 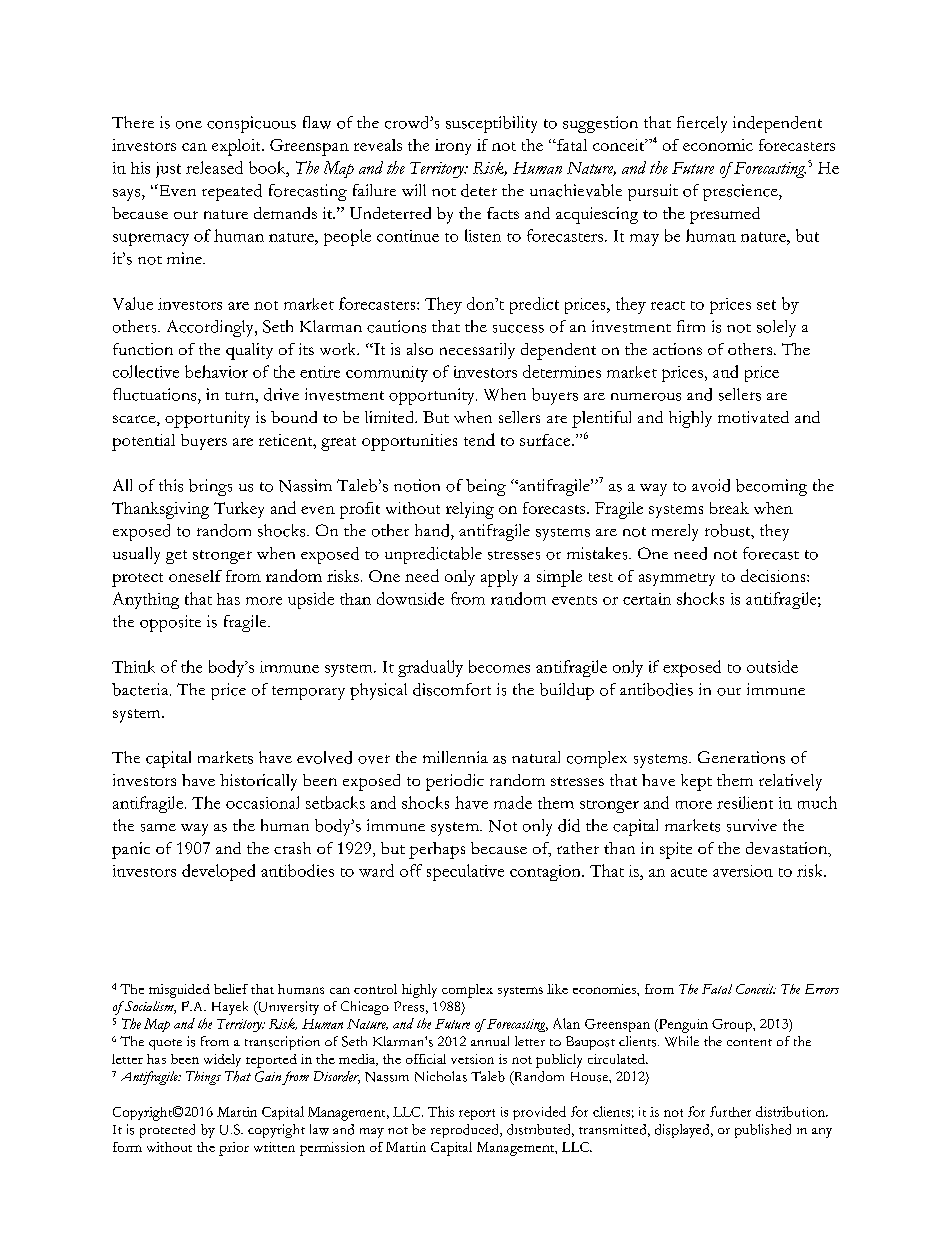 What do you see at coordinates (465, 872) in the document?
I see `speculative` at bounding box center [465, 872].
